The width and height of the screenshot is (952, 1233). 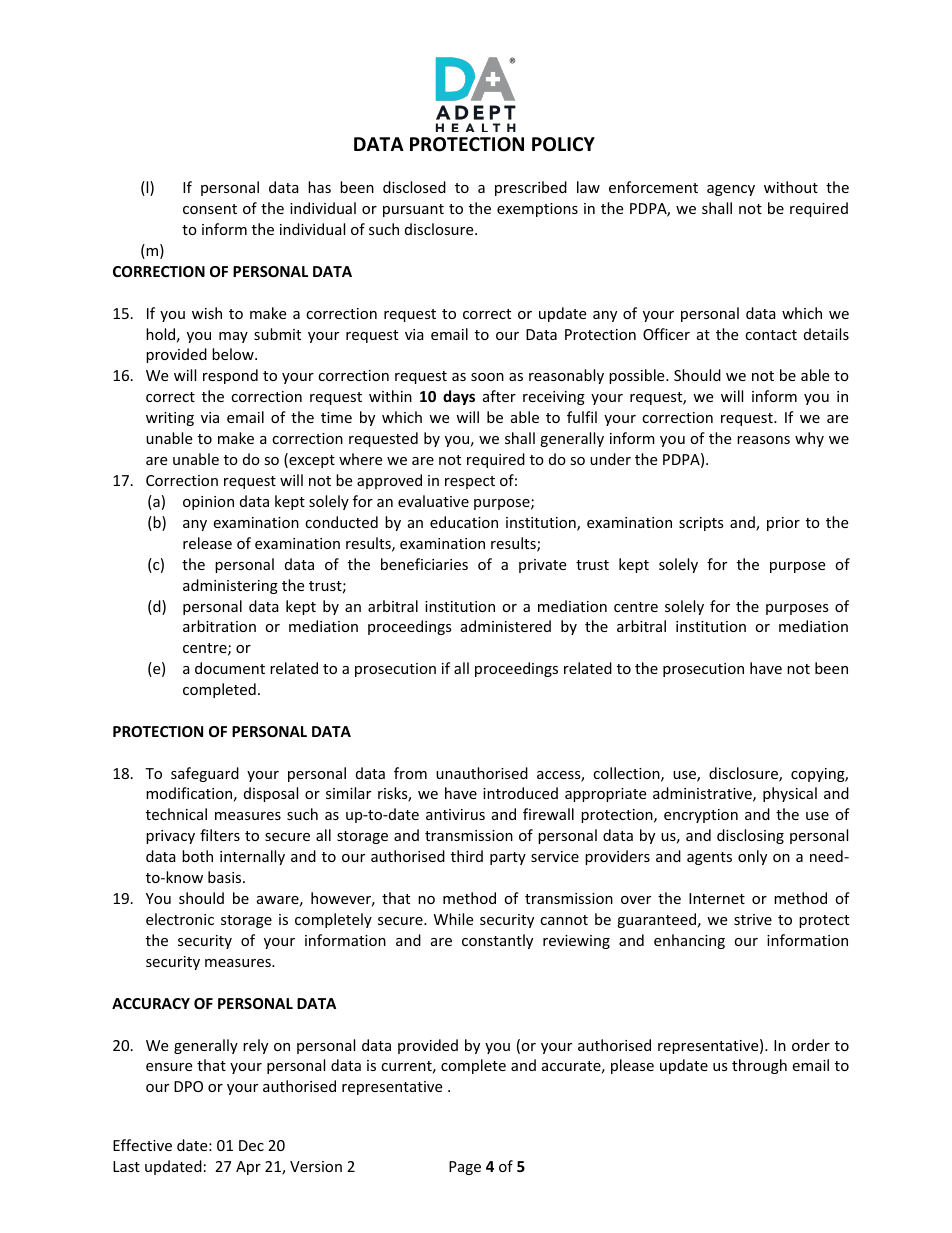 What do you see at coordinates (465, 1168) in the screenshot?
I see `Page` at bounding box center [465, 1168].
